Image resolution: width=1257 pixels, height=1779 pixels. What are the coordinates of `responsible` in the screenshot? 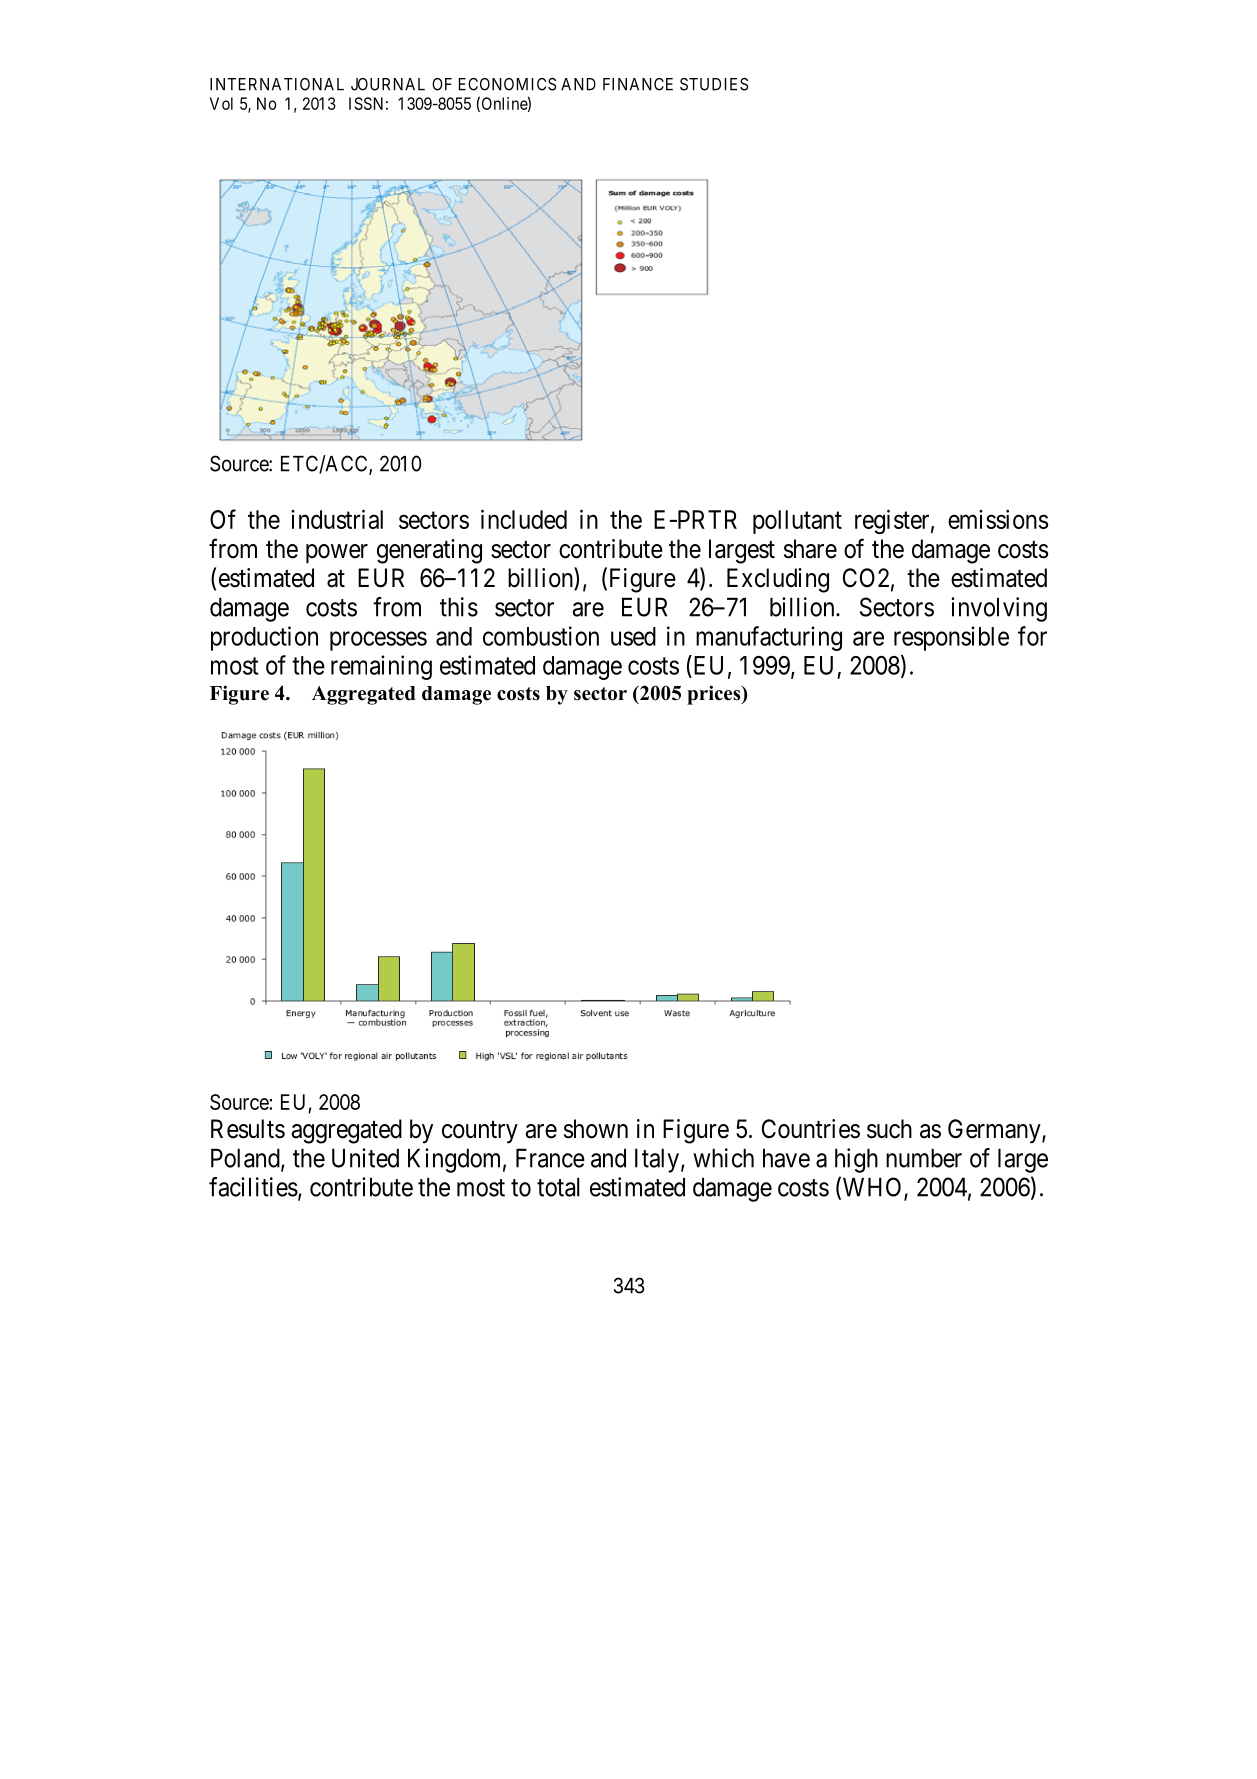 It's located at (951, 638).
